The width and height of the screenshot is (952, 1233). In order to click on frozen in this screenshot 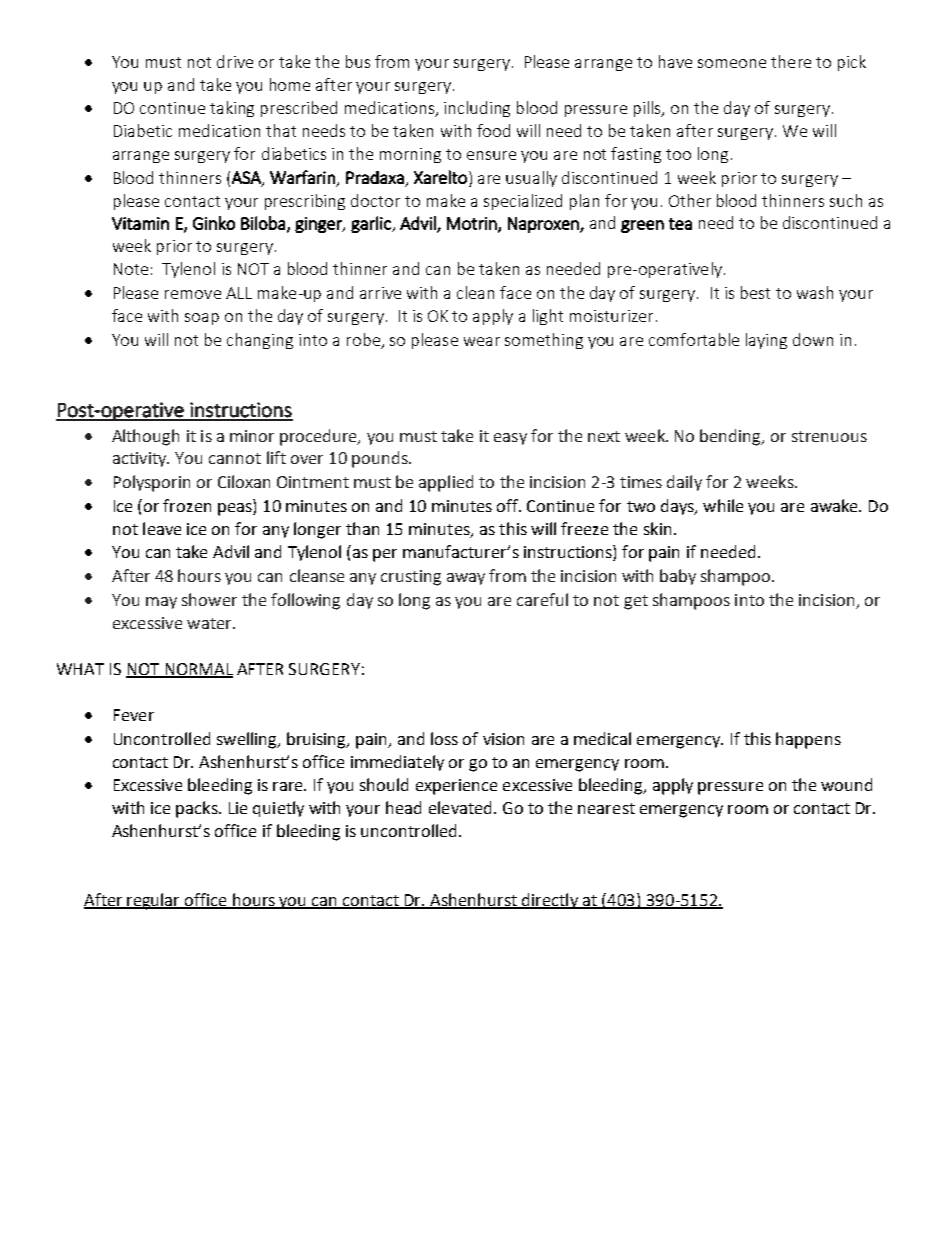, I will do `click(187, 505)`.
